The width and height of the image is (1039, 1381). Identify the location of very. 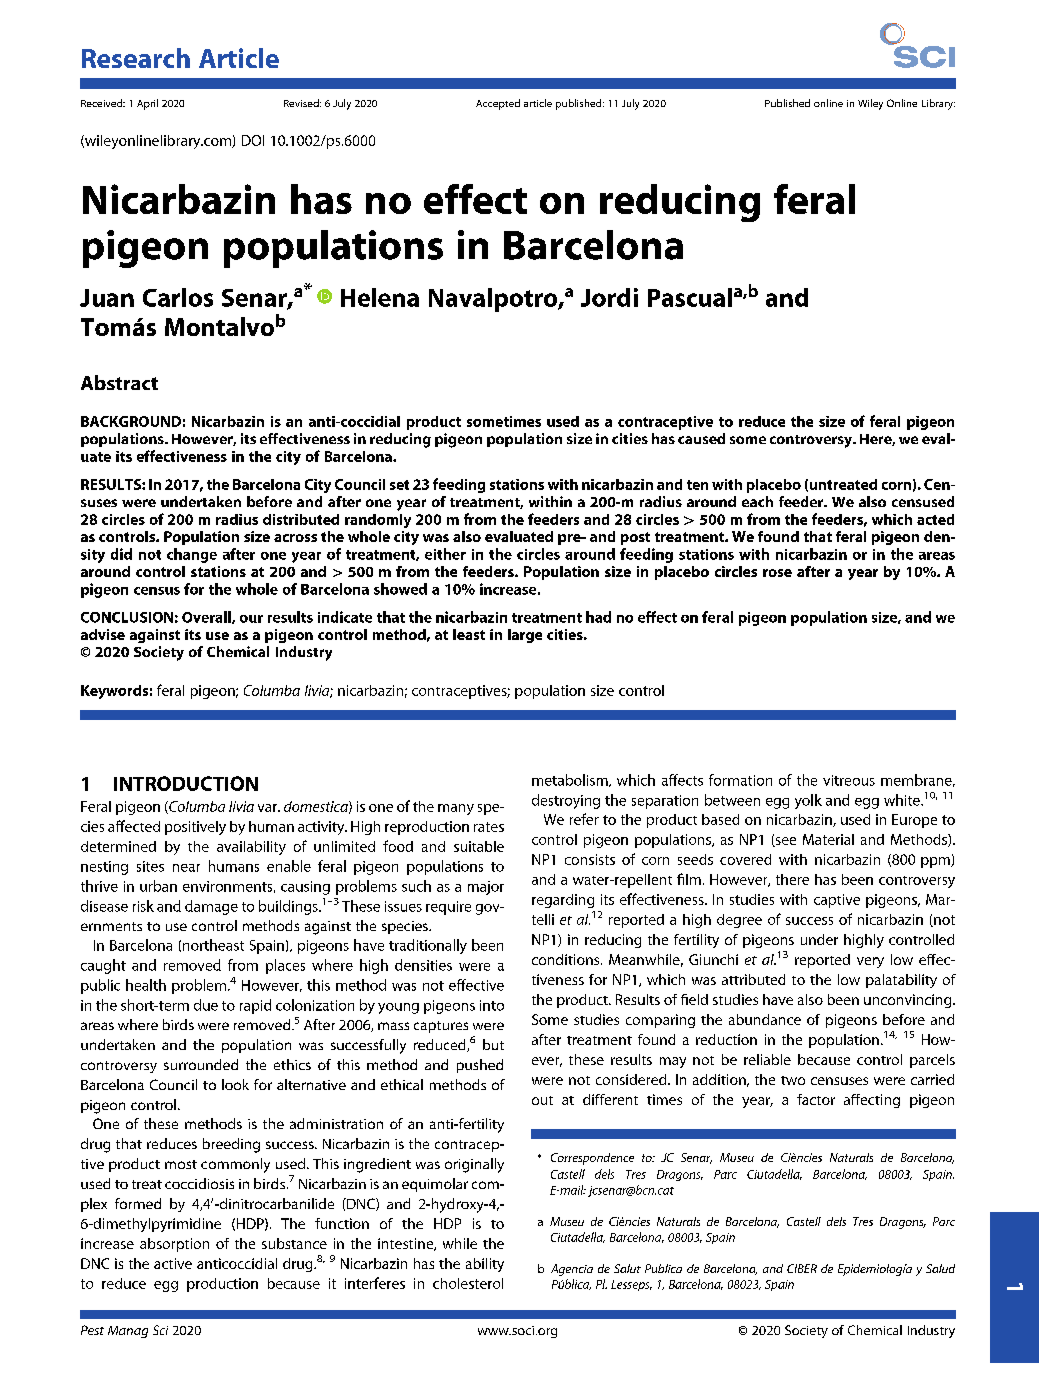
(870, 962).
